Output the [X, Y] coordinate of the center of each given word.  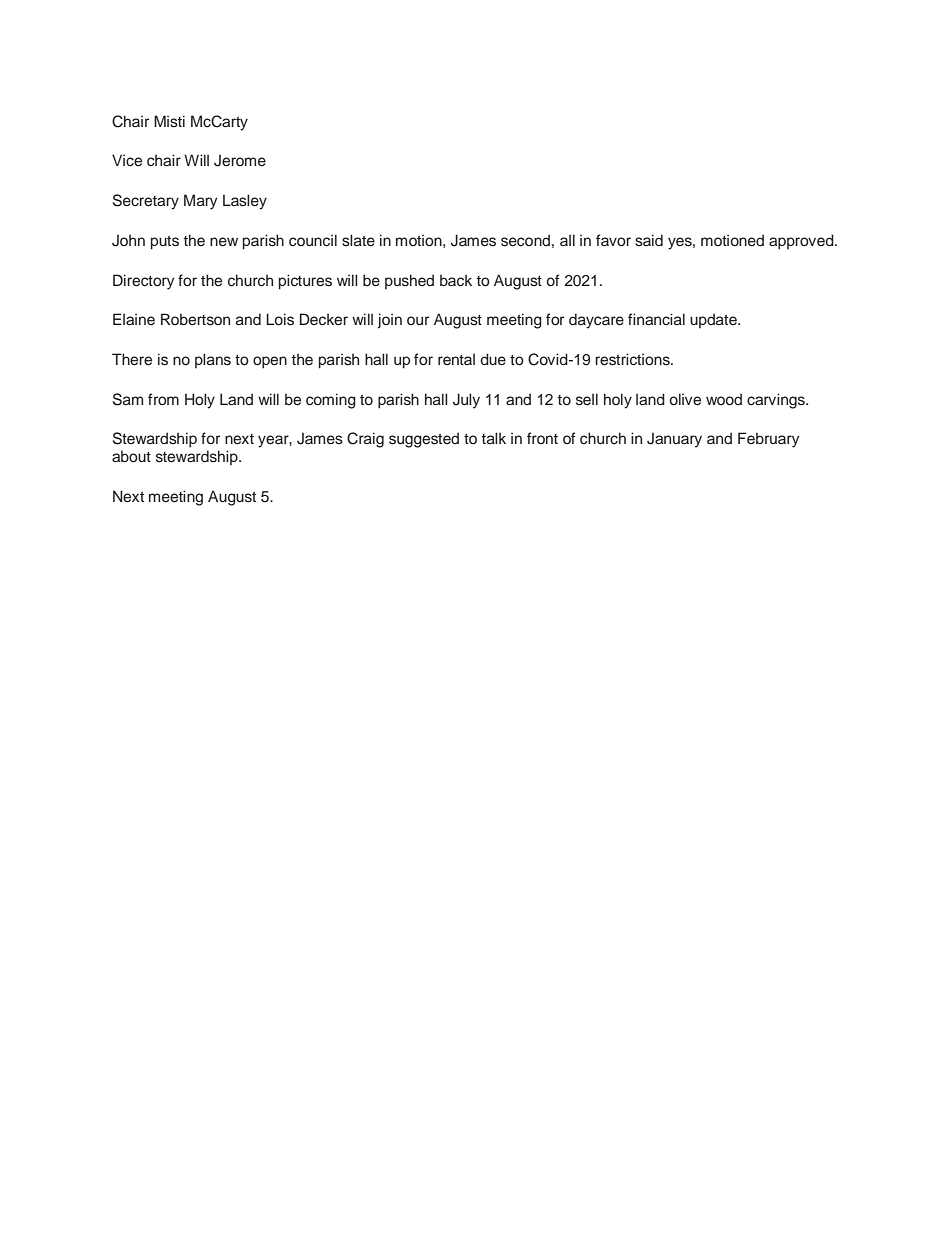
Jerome [240, 160]
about [131, 456]
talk [494, 438]
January [674, 440]
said [649, 240]
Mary [200, 202]
